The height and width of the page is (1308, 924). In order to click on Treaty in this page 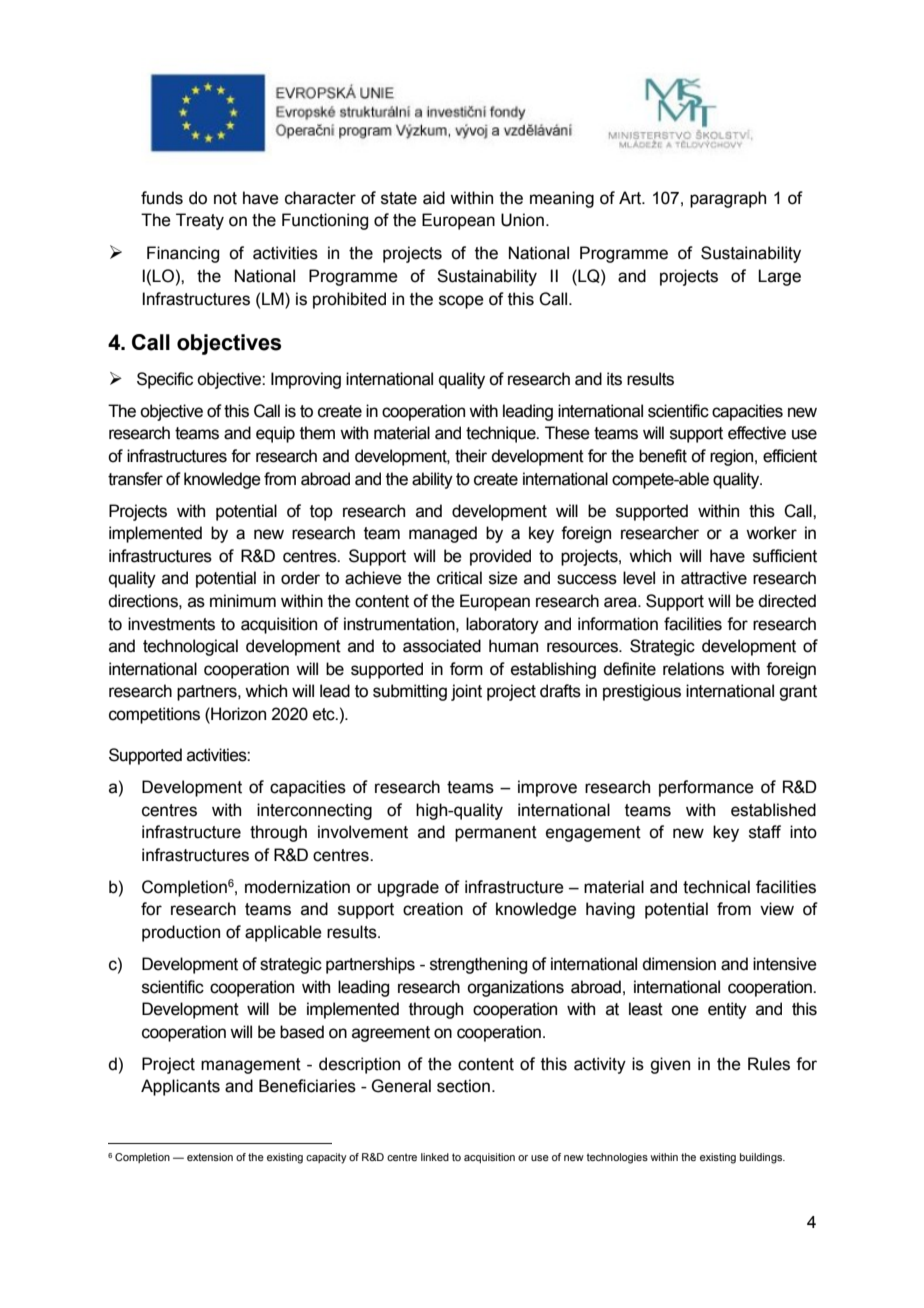, I will do `click(200, 221)`.
